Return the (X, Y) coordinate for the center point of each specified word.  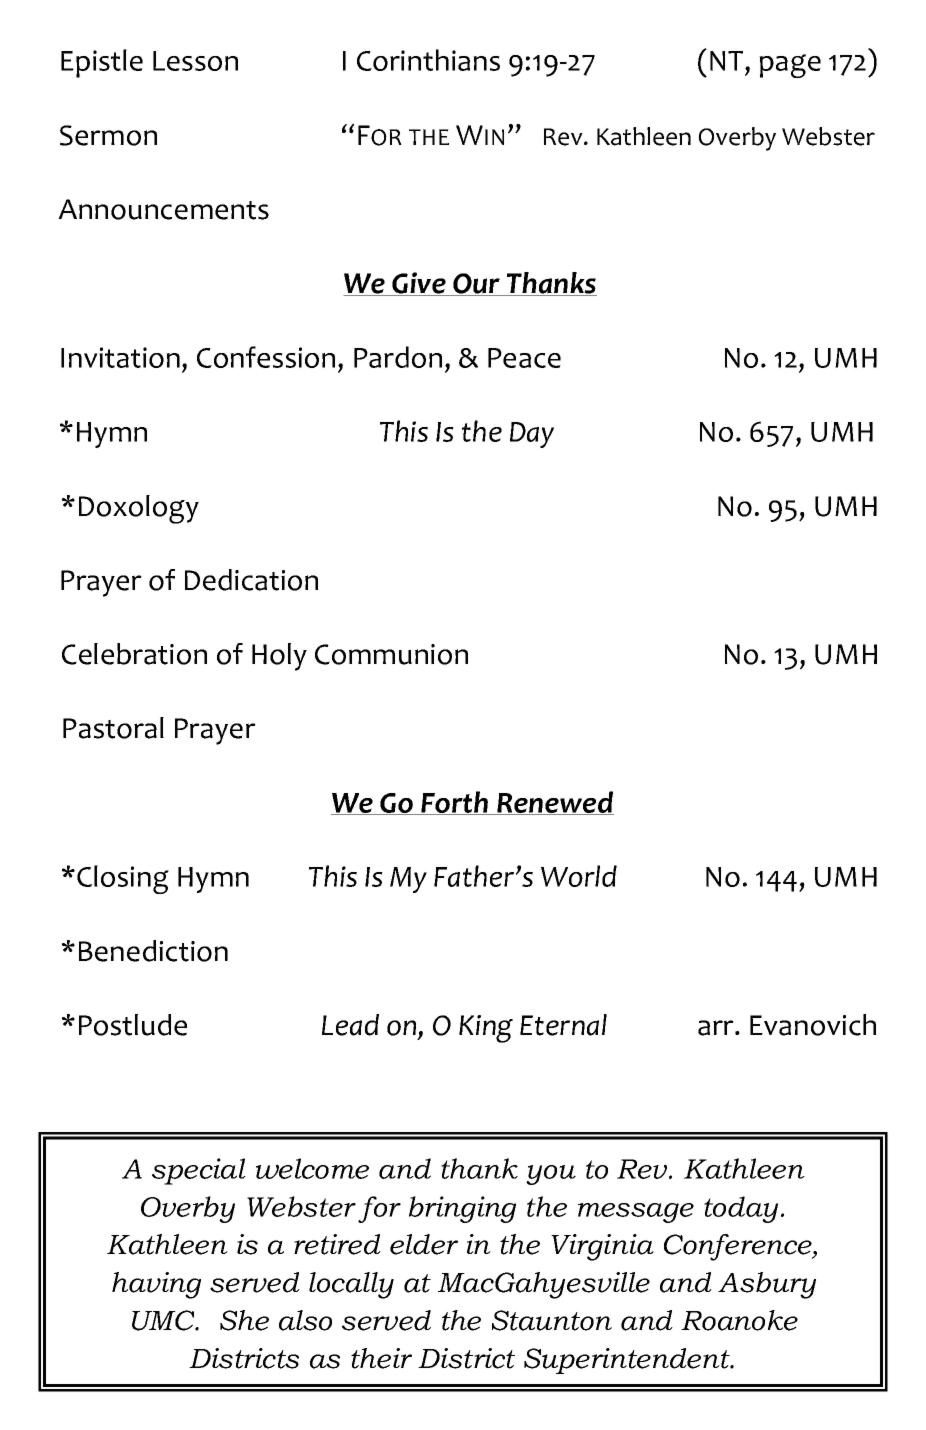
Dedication (251, 580)
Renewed (554, 803)
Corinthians (428, 60)
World (579, 876)
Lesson (195, 61)
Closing (123, 879)
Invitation (120, 357)
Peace (524, 358)
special (199, 1171)
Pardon (398, 357)
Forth (455, 803)
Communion (391, 654)
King (486, 1029)
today (741, 1209)
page (790, 66)
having (156, 1285)
